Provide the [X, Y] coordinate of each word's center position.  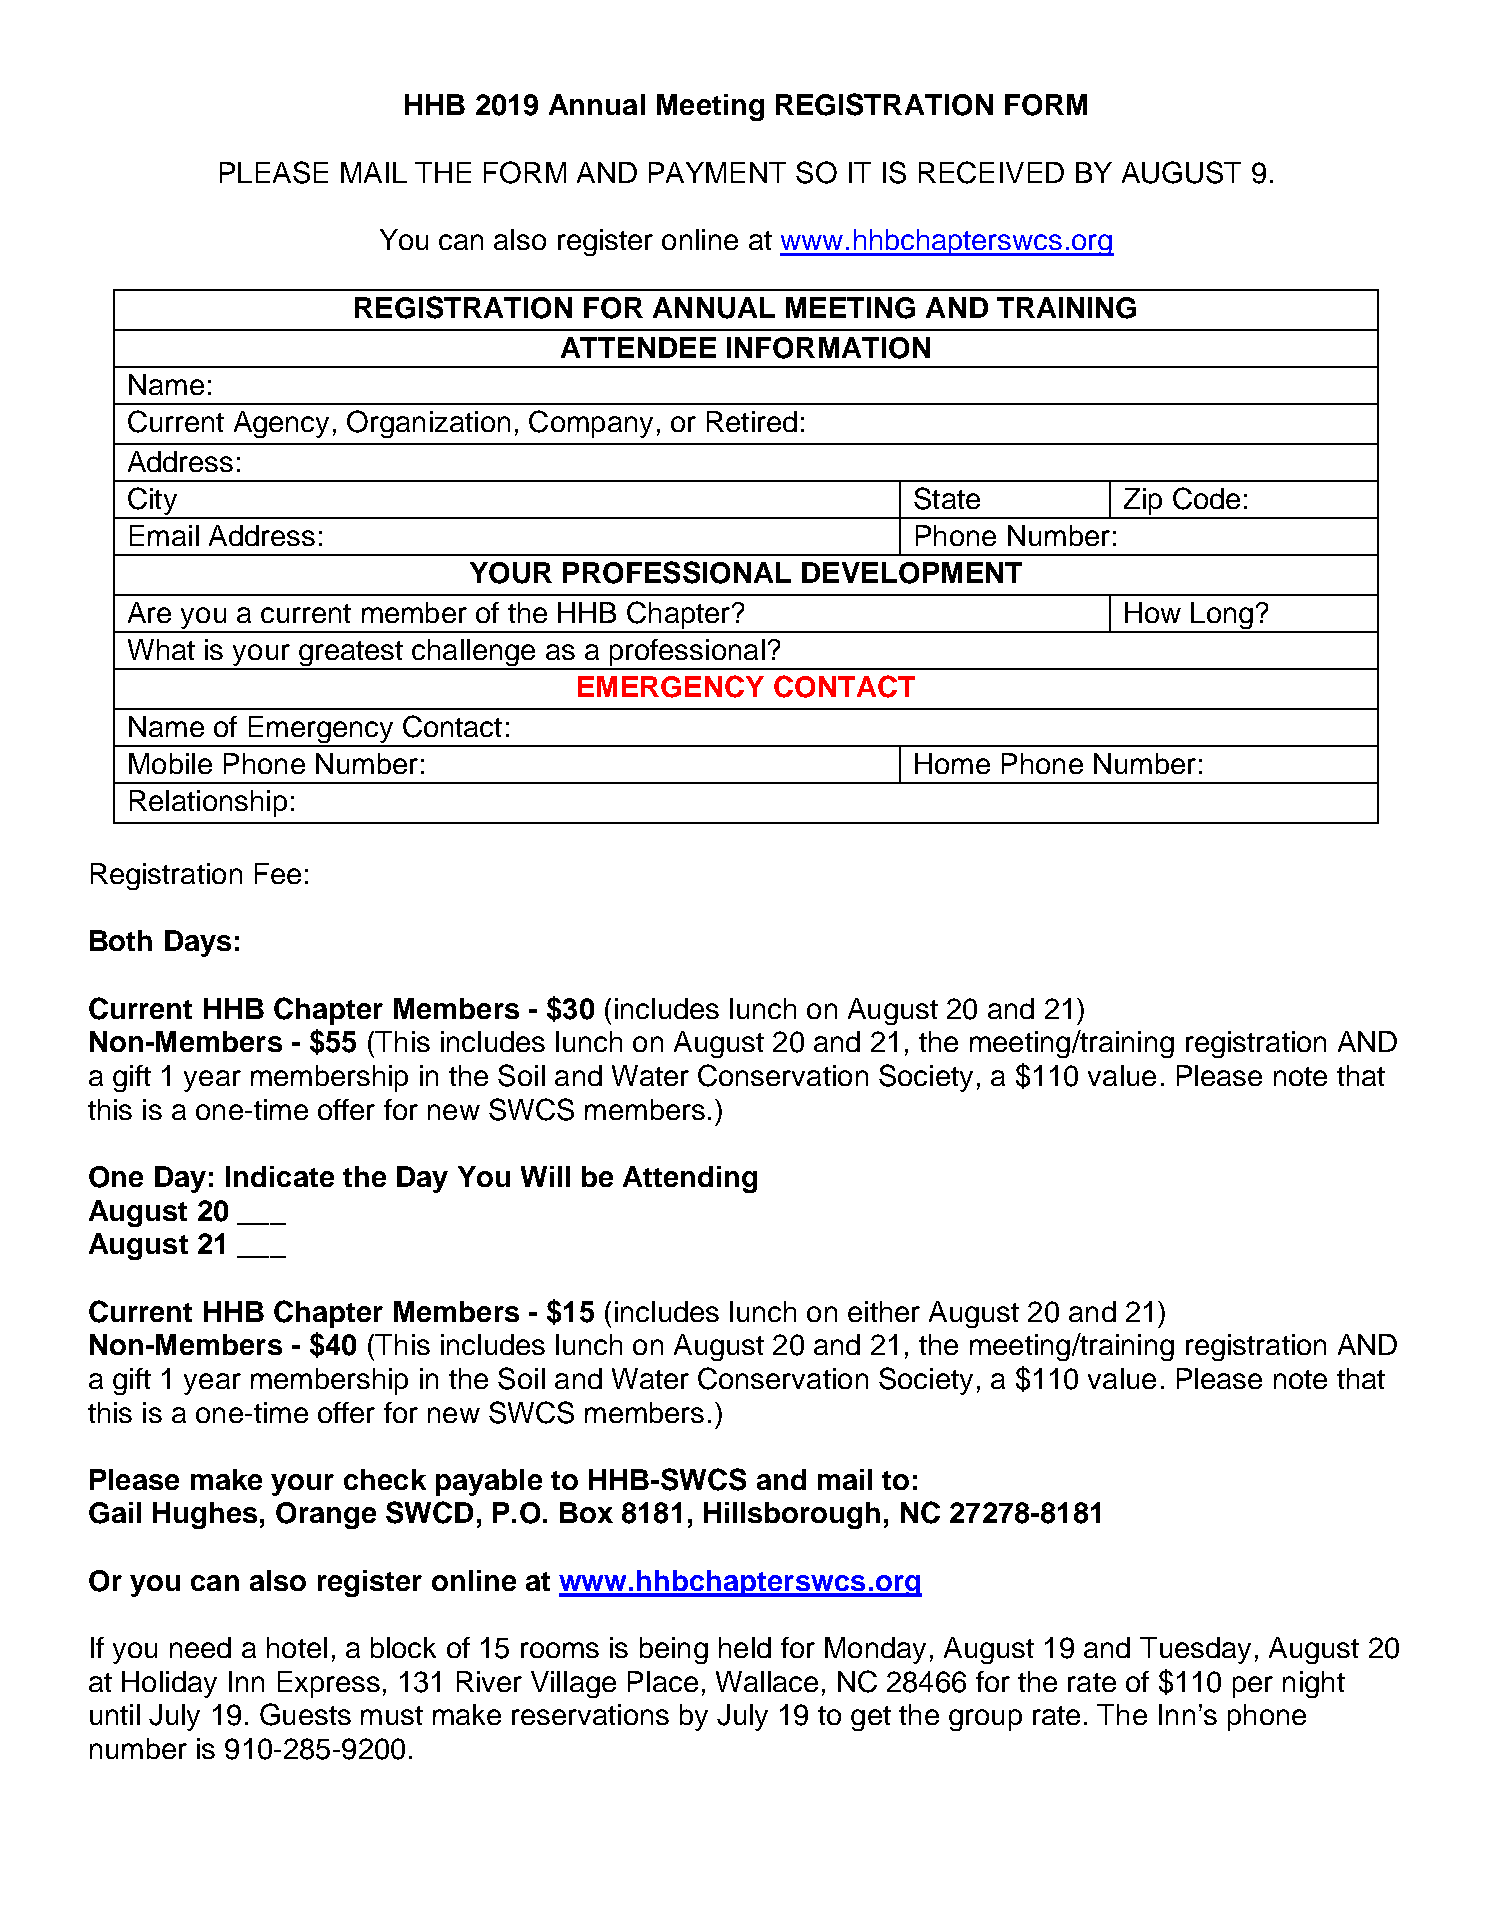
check [385, 1479]
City [152, 502]
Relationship [208, 803]
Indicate [280, 1176]
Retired [752, 421]
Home [952, 763]
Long [1222, 617]
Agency [281, 424]
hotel [297, 1647]
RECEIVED [991, 172]
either [884, 1311]
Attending [690, 1179]
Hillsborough [792, 1515]
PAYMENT [717, 172]
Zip [1143, 503]
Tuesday [1195, 1650]
